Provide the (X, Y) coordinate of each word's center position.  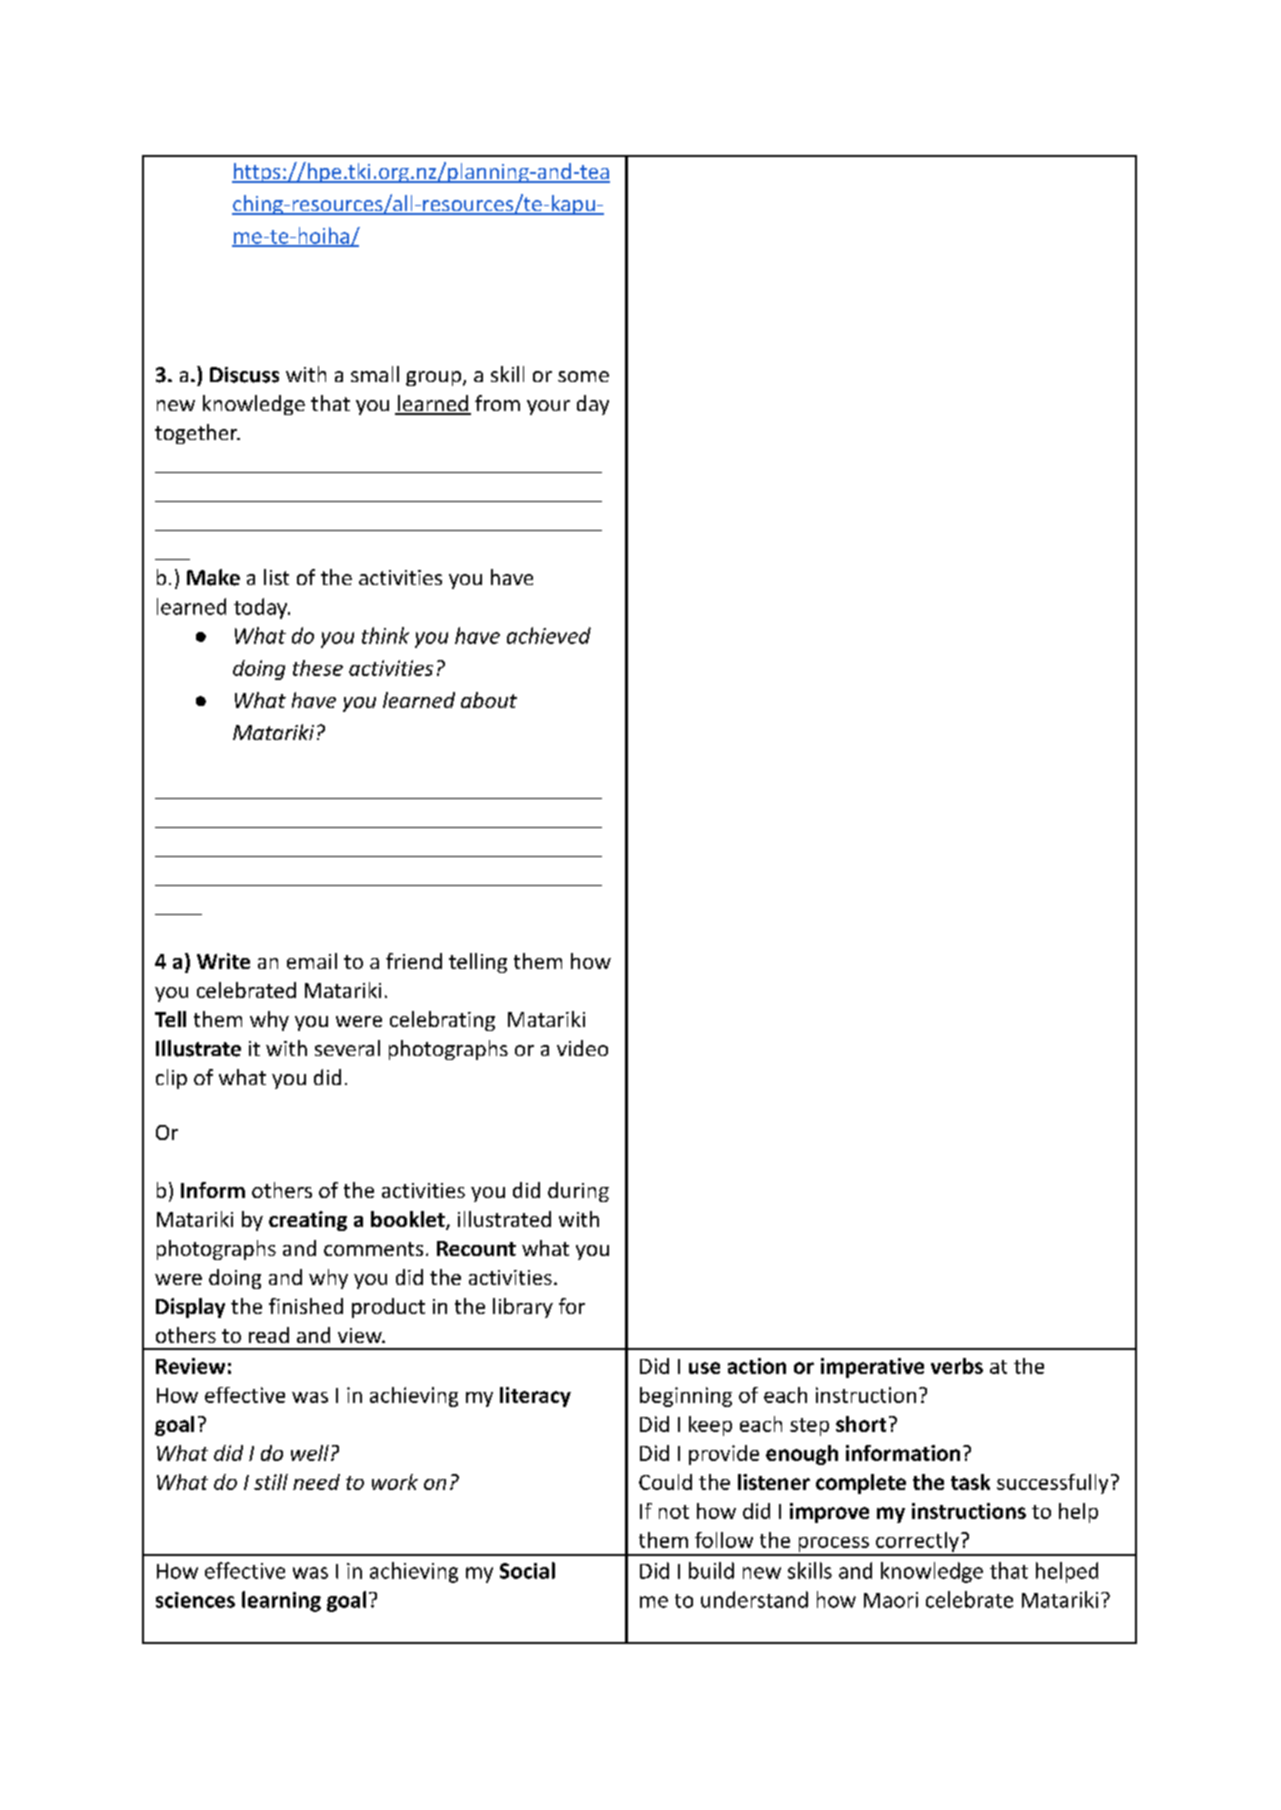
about (489, 700)
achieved (549, 635)
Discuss (244, 375)
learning (281, 1601)
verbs (957, 1366)
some (583, 376)
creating (308, 1221)
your (548, 407)
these (318, 668)
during (578, 1192)
